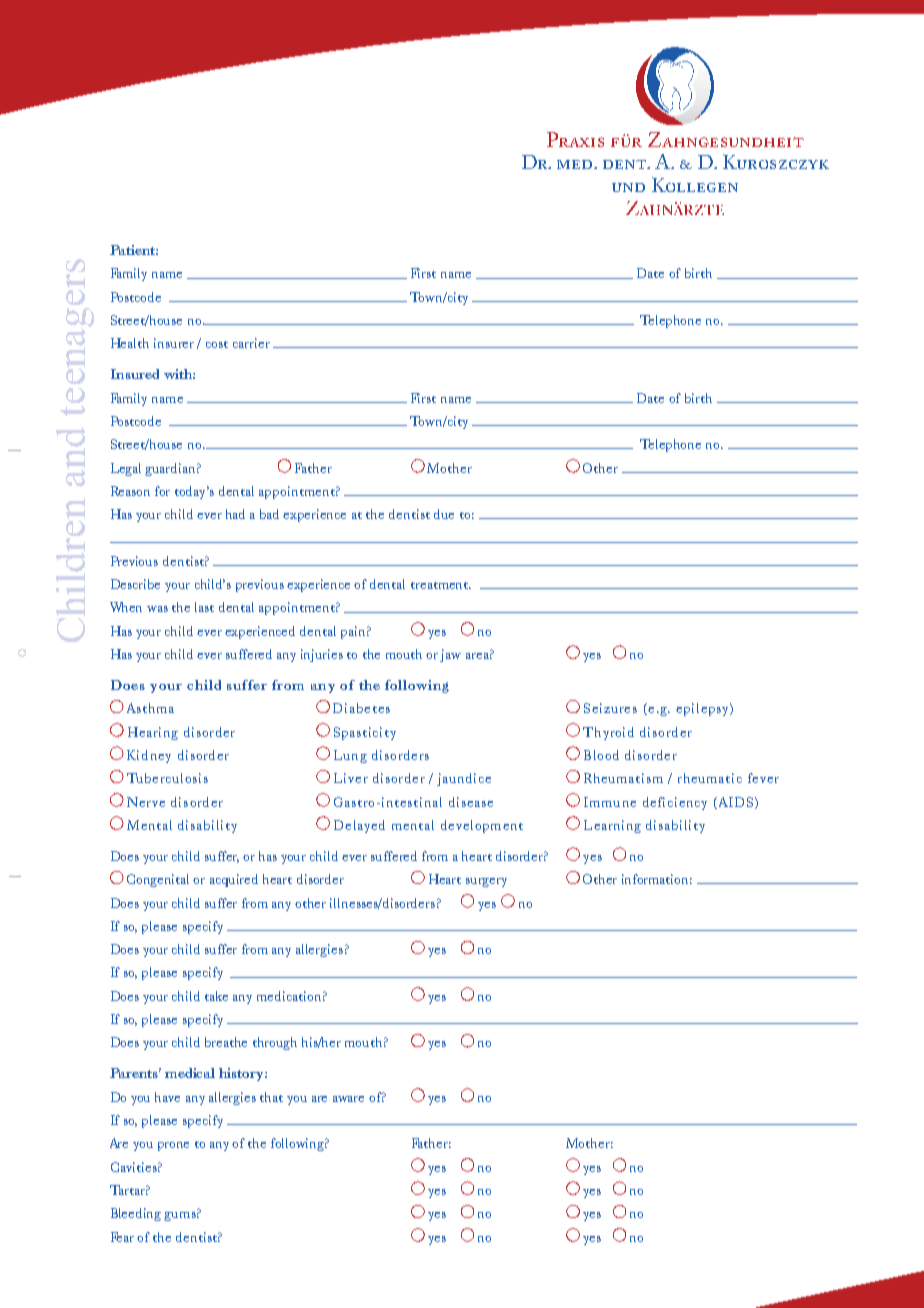 Image resolution: width=924 pixels, height=1308 pixels. I want to click on Thyroid, so click(608, 733).
